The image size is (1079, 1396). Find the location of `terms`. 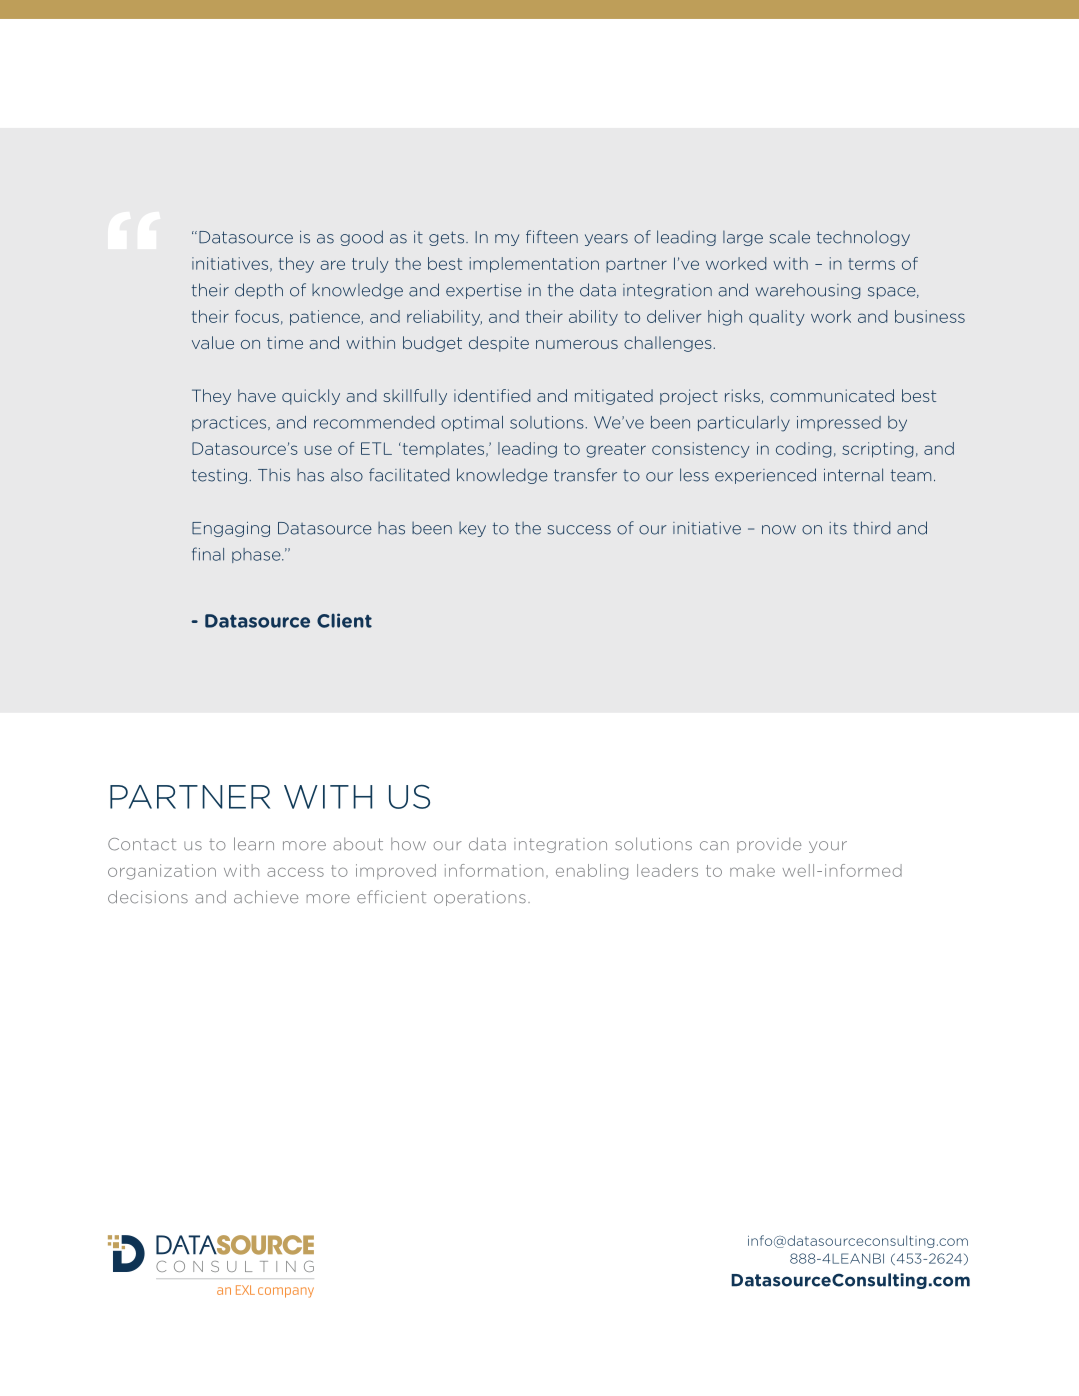

terms is located at coordinates (871, 264).
